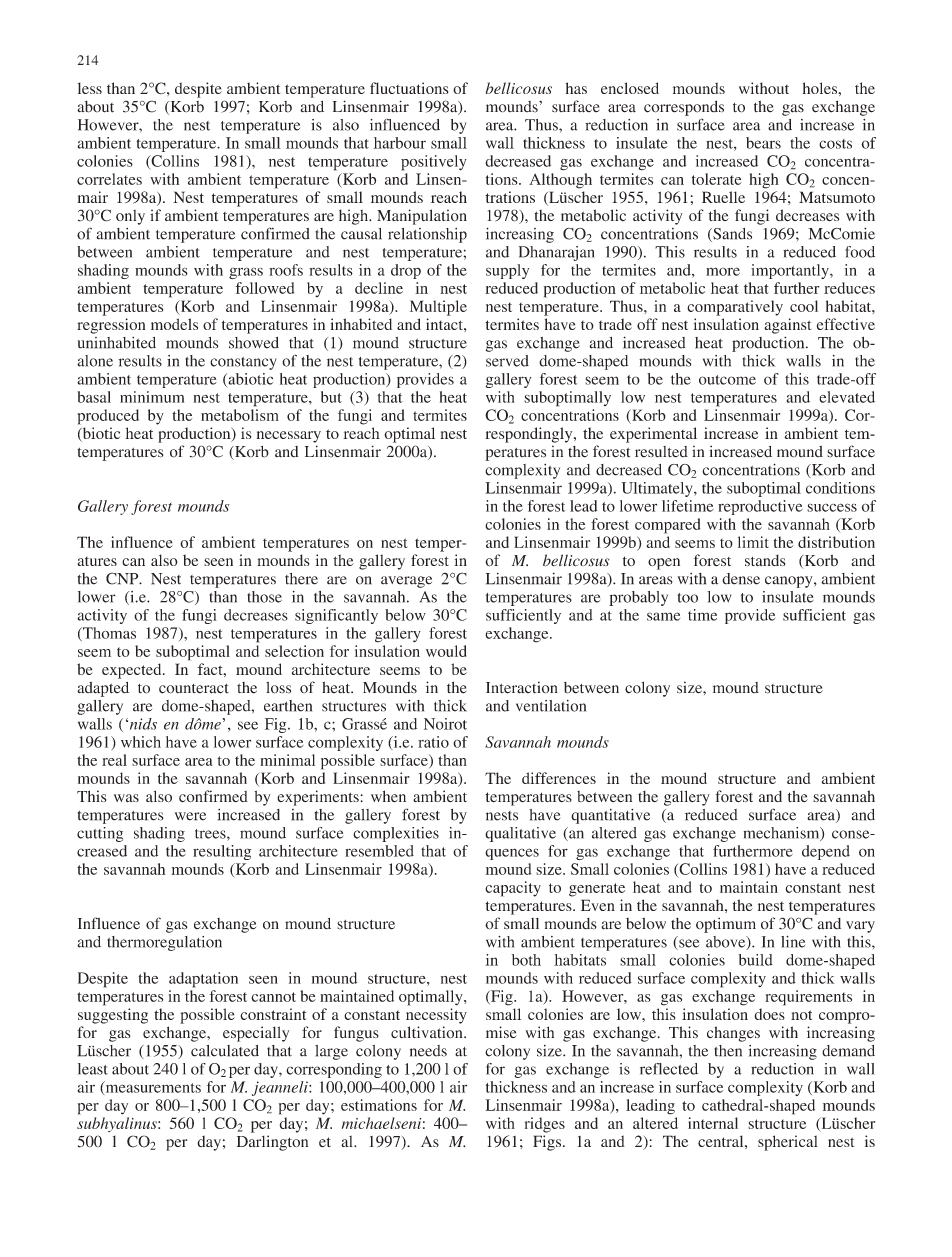 The width and height of the screenshot is (952, 1257). Describe the element at coordinates (826, 852) in the screenshot. I see `depend` at that location.
